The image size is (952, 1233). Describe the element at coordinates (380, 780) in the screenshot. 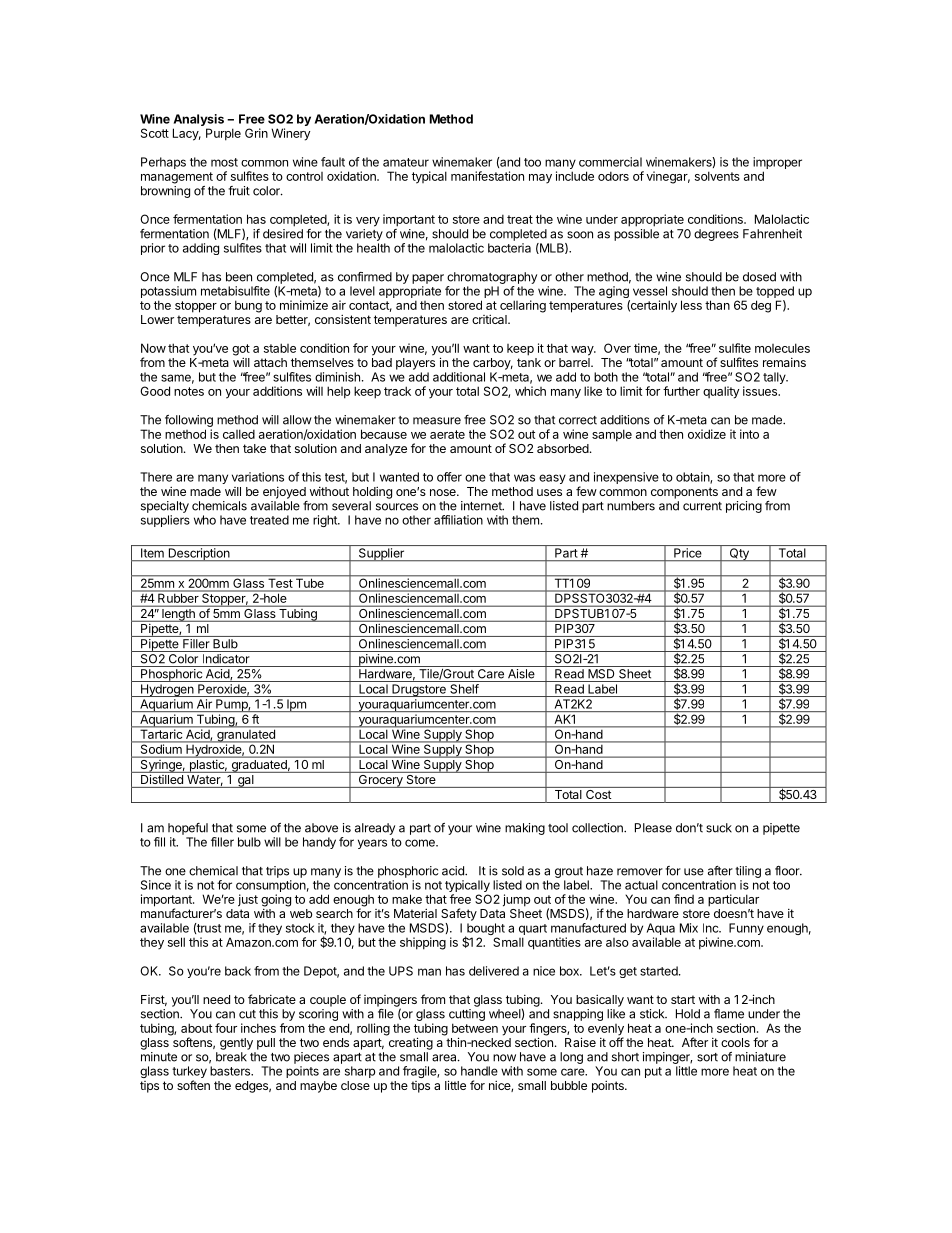

I see `Grocery` at that location.
